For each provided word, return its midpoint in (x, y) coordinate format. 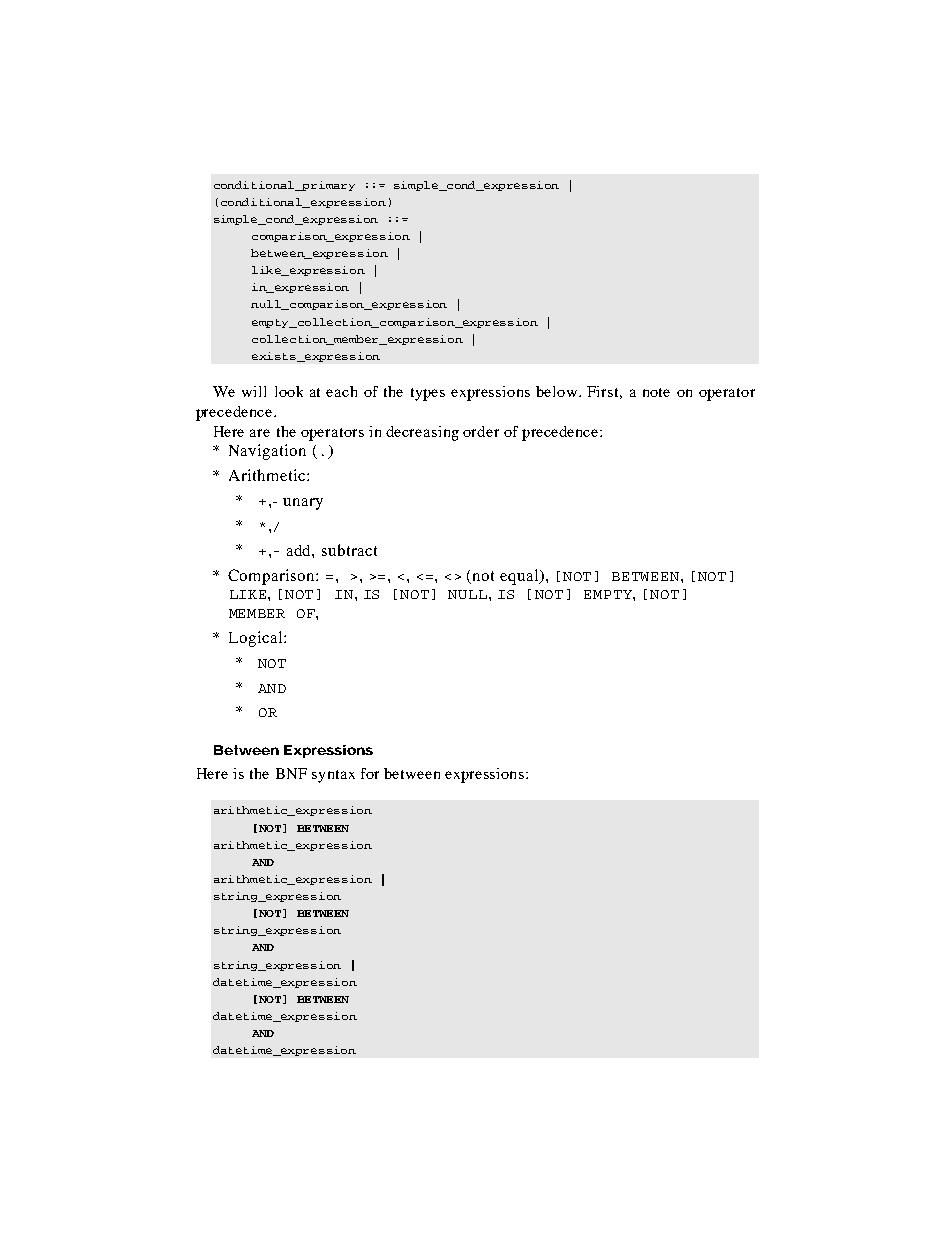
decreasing (422, 433)
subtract (349, 550)
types (428, 394)
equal (520, 577)
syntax (333, 776)
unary (303, 504)
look (289, 391)
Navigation (267, 452)
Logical (257, 639)
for (370, 773)
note (656, 392)
